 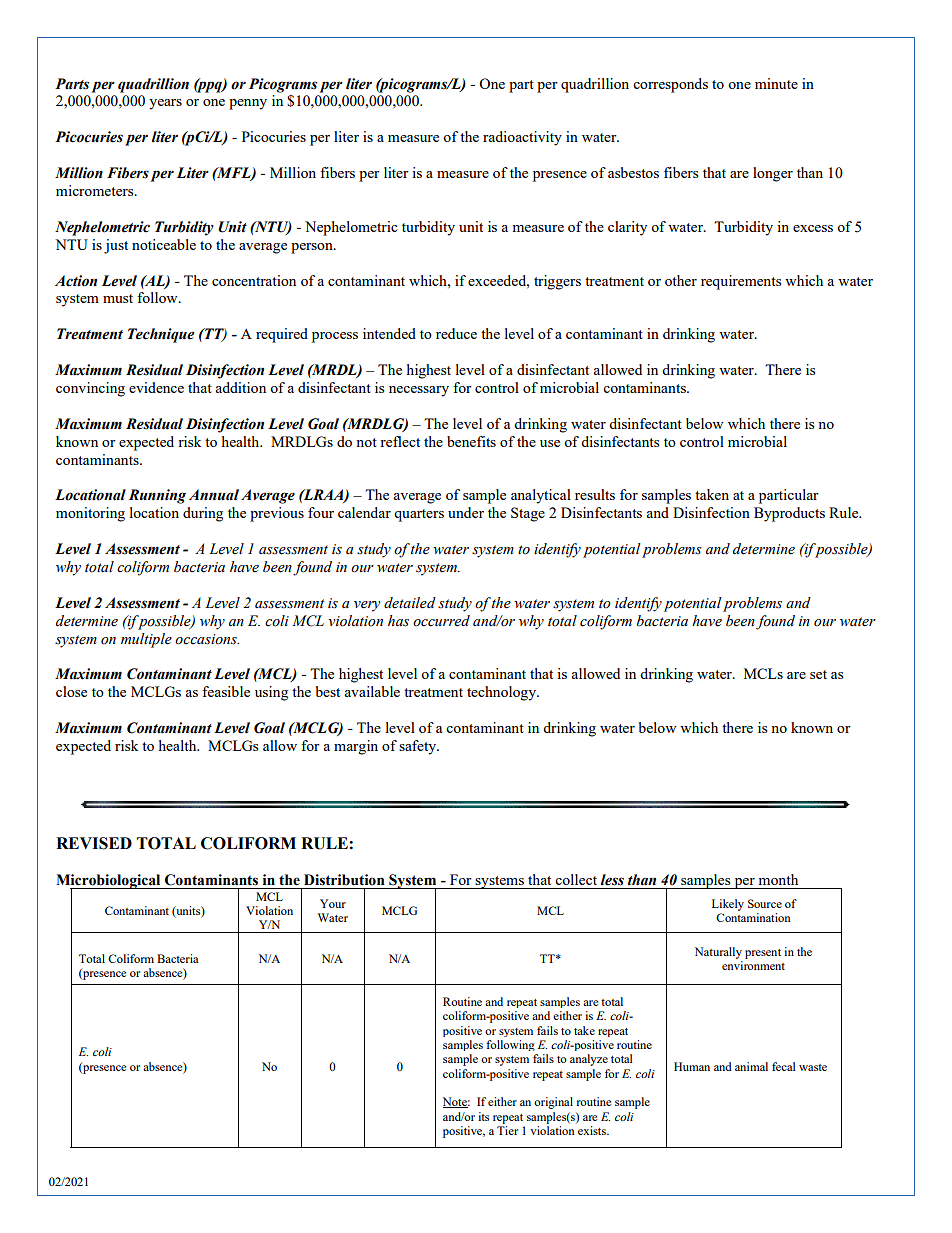 I want to click on Tier, so click(x=507, y=1130).
